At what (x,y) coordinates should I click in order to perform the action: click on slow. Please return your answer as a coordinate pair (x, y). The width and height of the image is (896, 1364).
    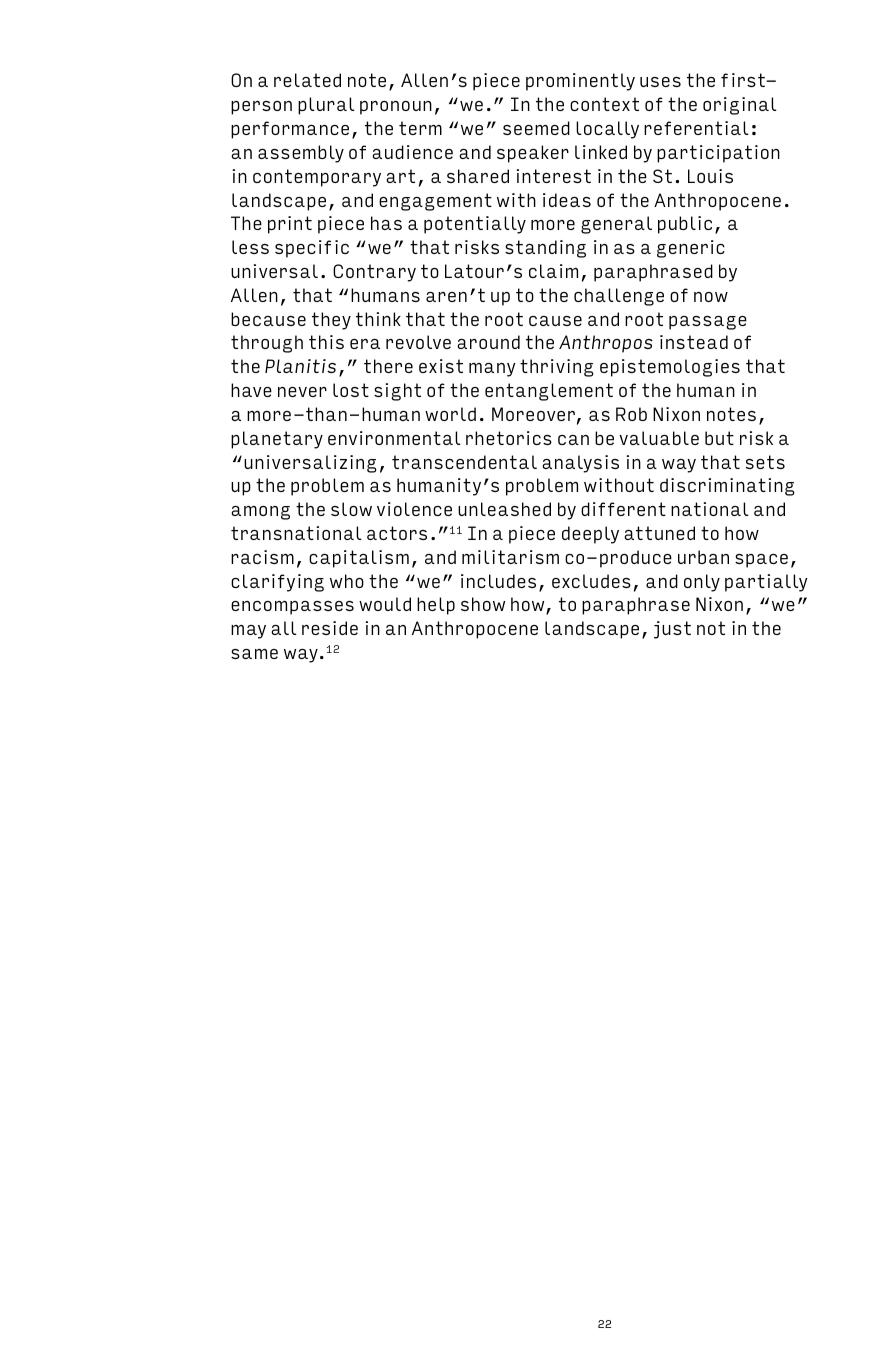
    Looking at the image, I should click on (351, 509).
